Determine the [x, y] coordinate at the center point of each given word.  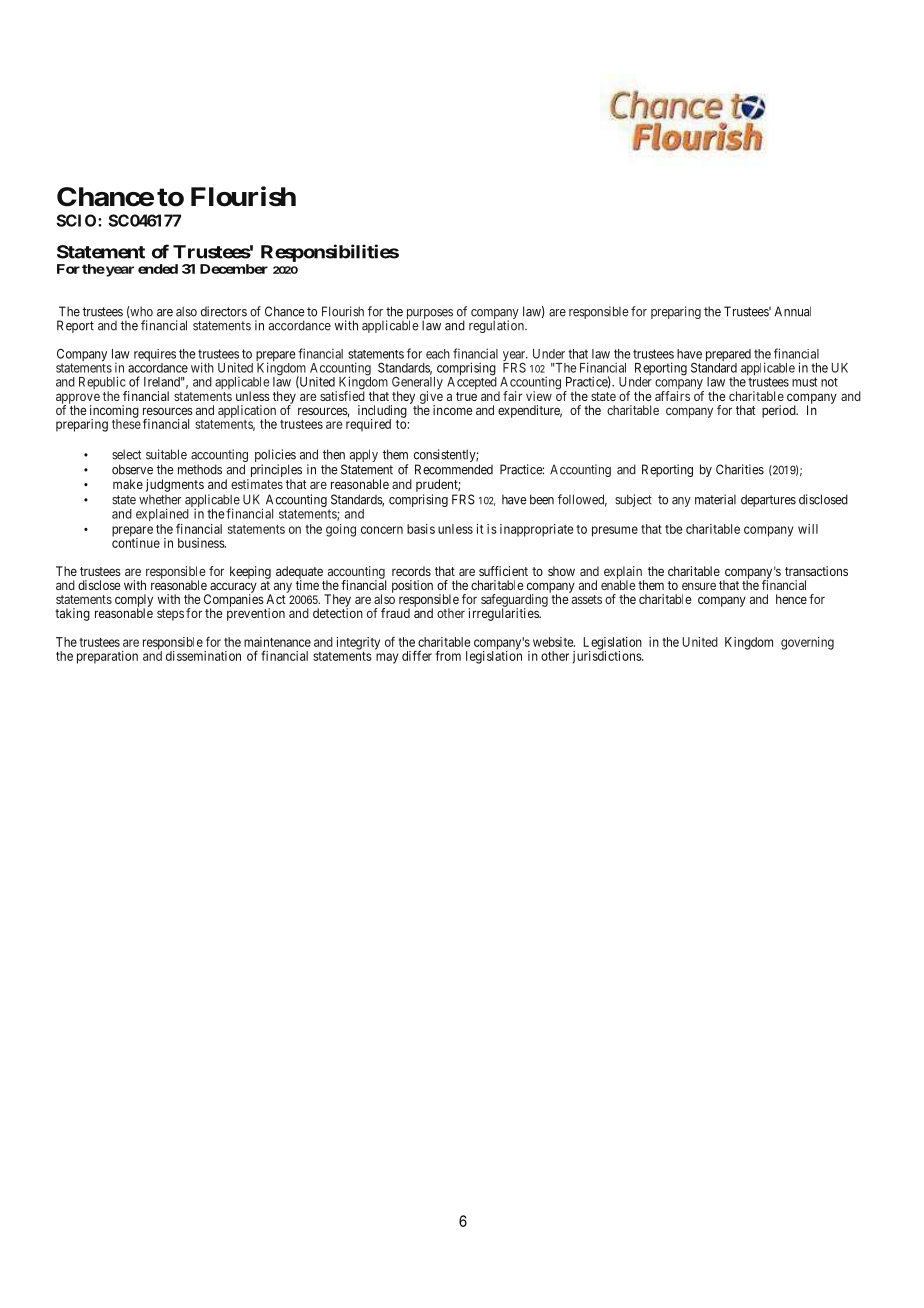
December [234, 269]
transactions [816, 571]
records [411, 571]
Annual [792, 311]
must [804, 382]
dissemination [203, 656]
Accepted [473, 383]
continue [136, 542]
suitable [166, 454]
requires [155, 356]
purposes [430, 315]
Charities [740, 469]
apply [364, 455]
